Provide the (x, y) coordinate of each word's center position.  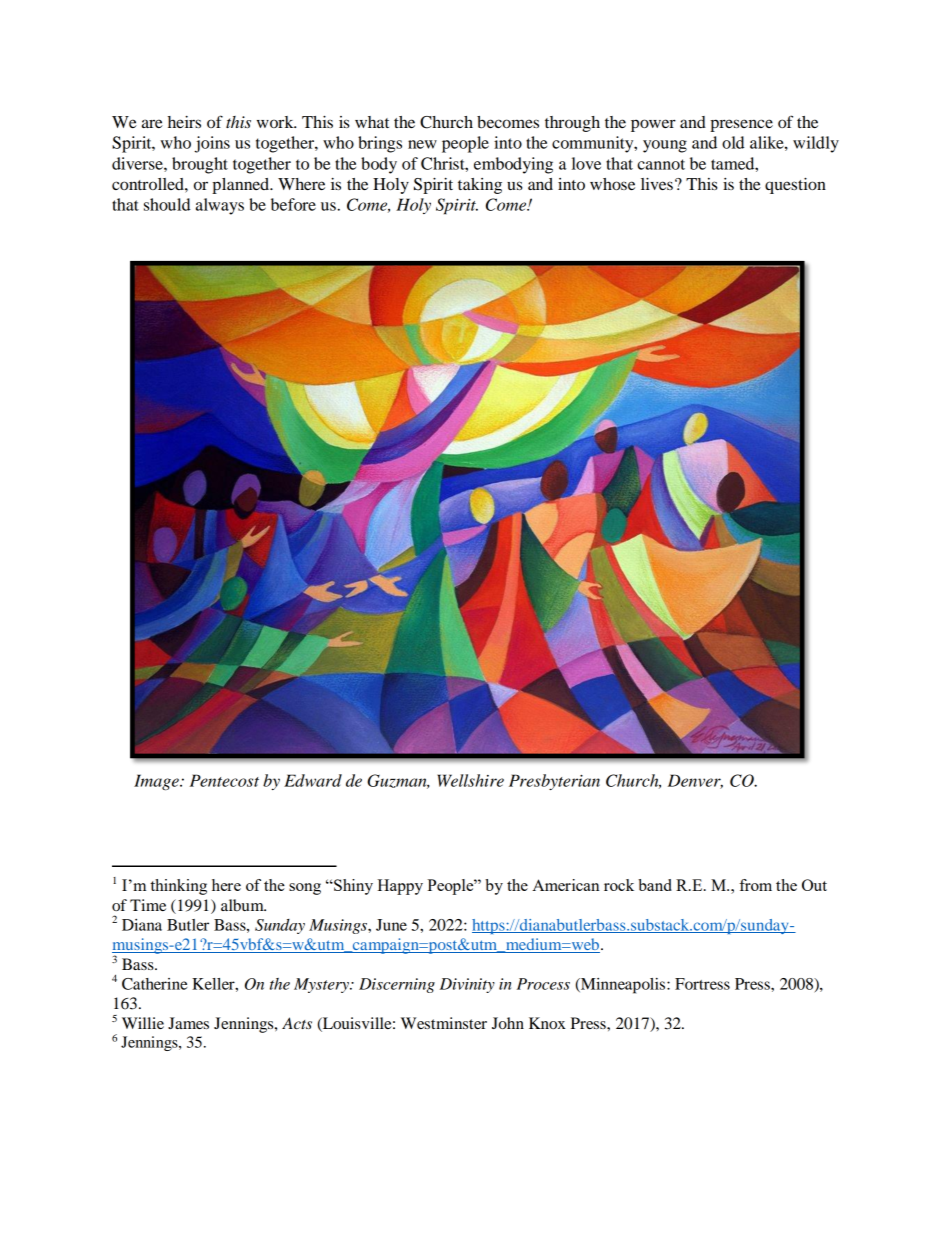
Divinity (467, 985)
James (188, 1023)
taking (480, 186)
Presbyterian (554, 782)
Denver (695, 781)
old (733, 142)
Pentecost (224, 780)
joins (212, 144)
